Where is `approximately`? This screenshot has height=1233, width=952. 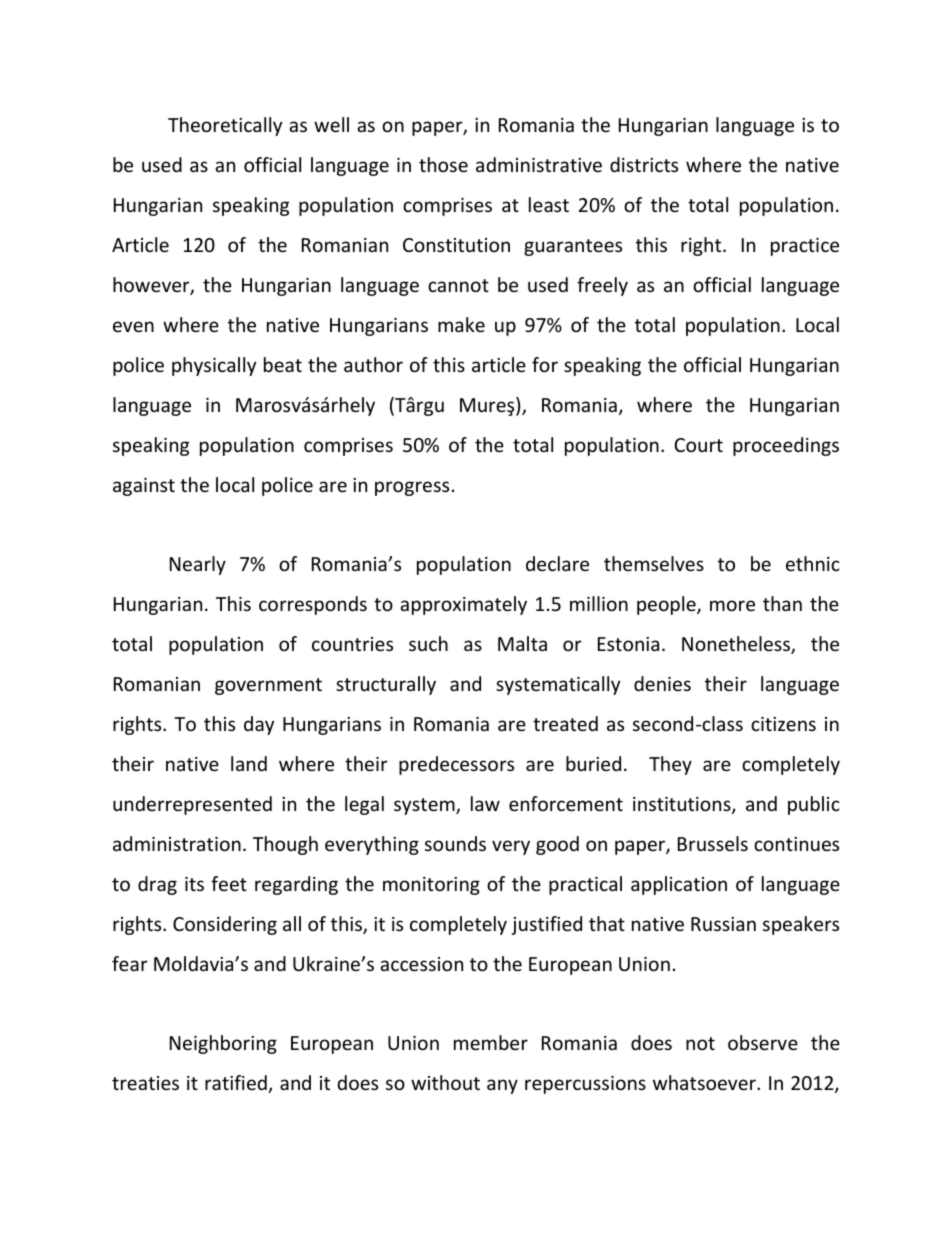
approximately is located at coordinates (463, 605).
